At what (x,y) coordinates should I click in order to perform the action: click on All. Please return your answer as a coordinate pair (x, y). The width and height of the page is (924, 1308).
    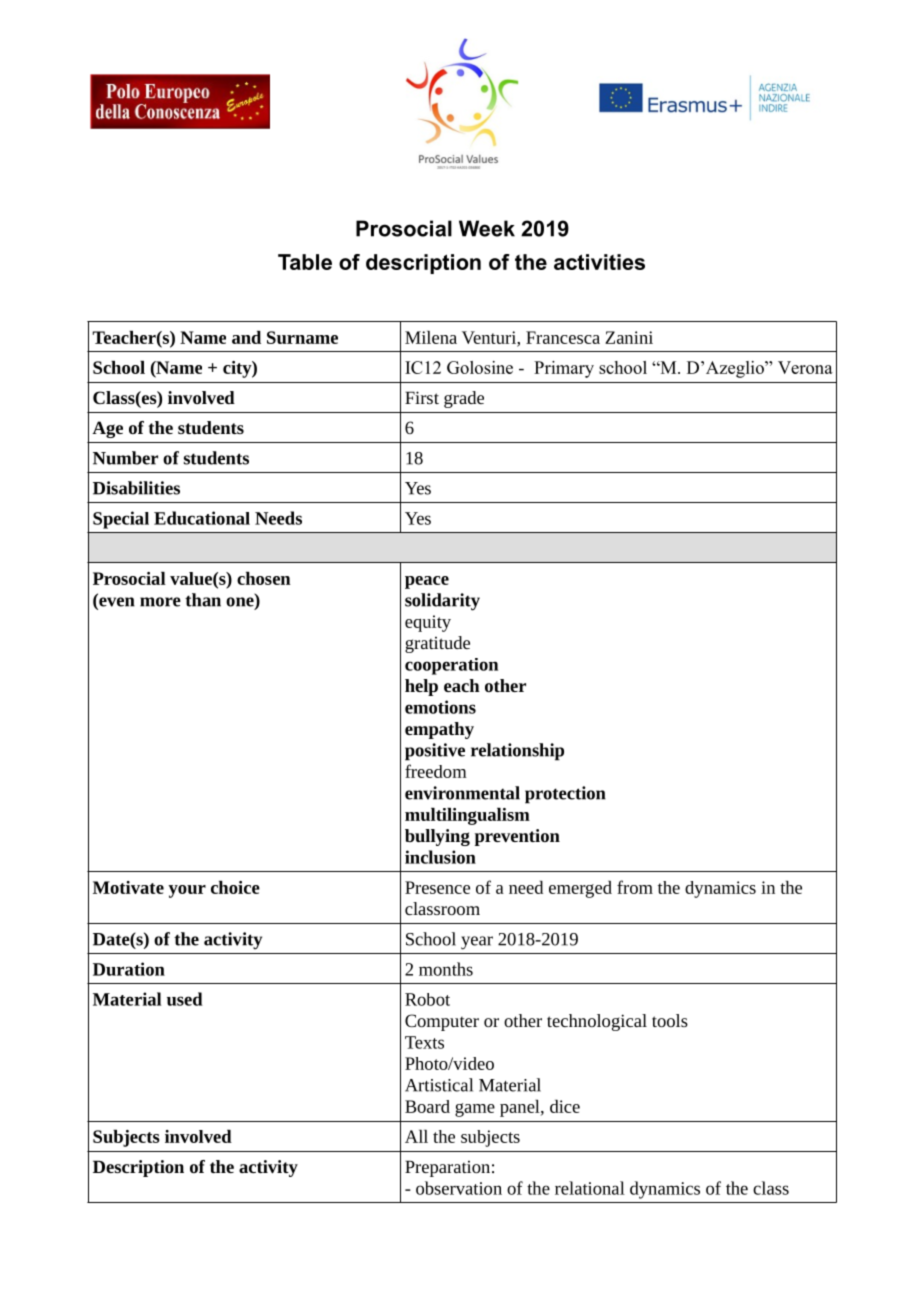
    Looking at the image, I should click on (416, 1136).
